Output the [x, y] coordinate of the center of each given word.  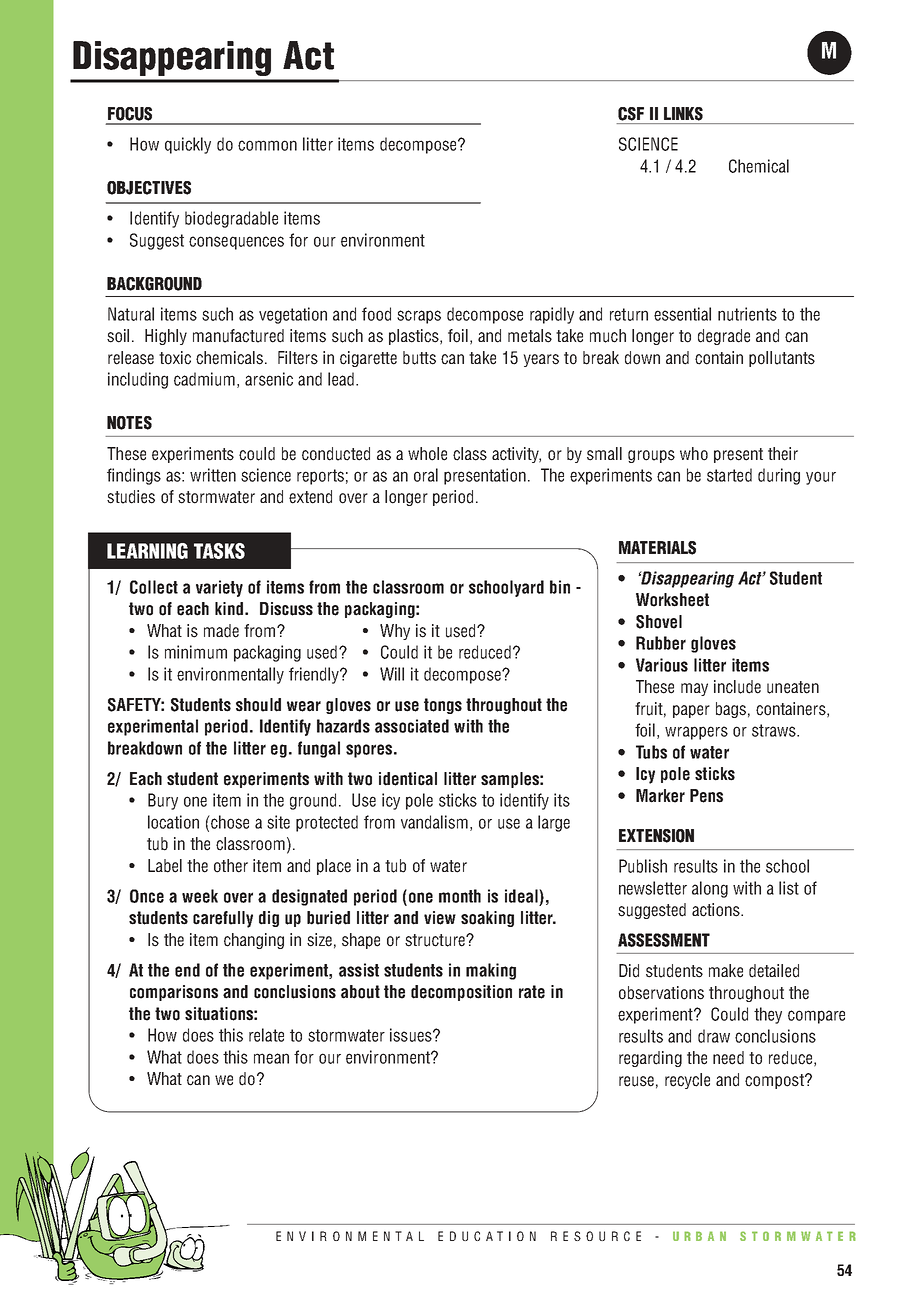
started [729, 475]
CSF [631, 114]
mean [271, 1058]
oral [426, 475]
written [213, 475]
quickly [188, 145]
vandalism [434, 822]
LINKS [683, 114]
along [710, 889]
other [231, 866]
